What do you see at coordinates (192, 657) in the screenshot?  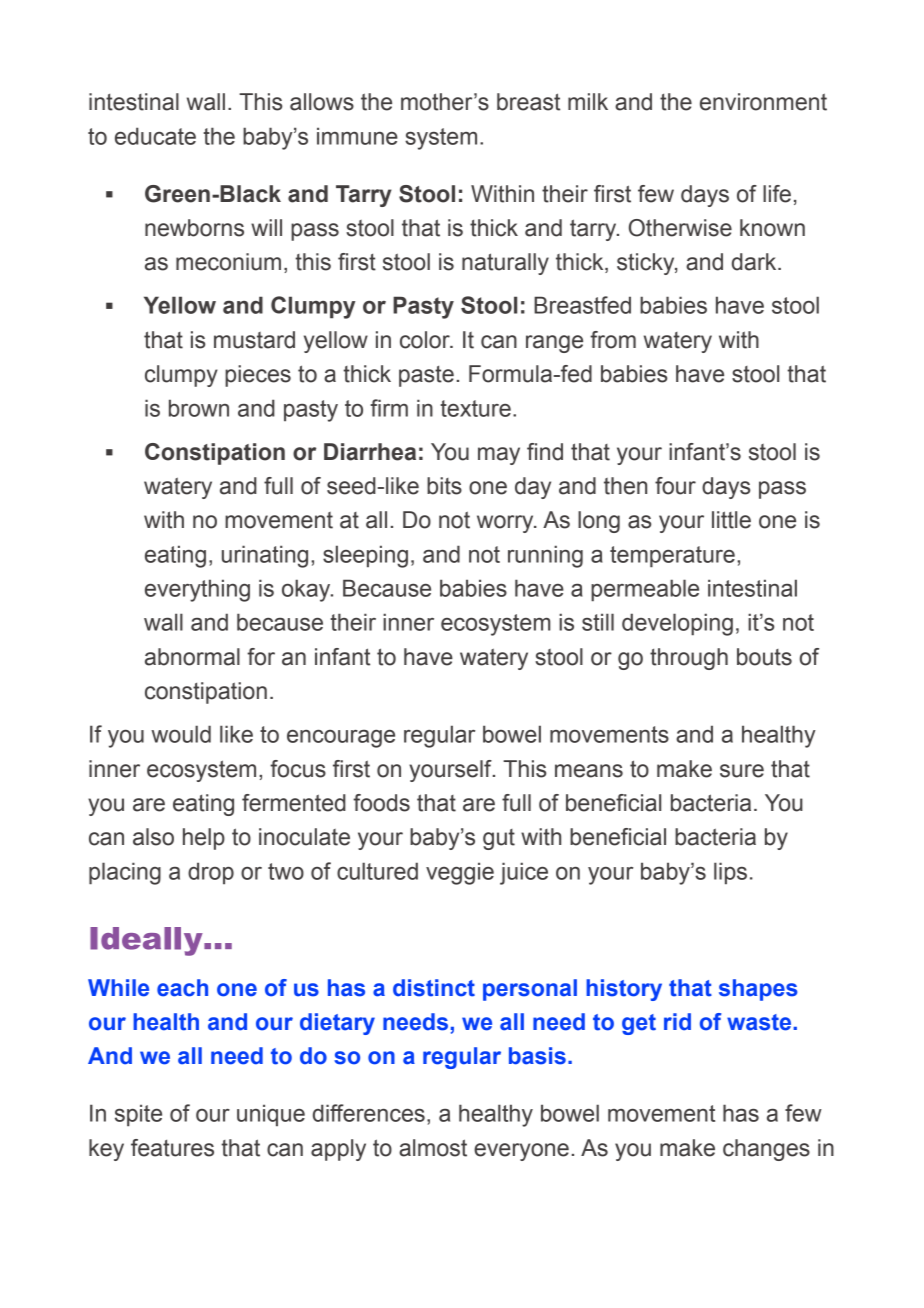 I see `abnormal` at bounding box center [192, 657].
